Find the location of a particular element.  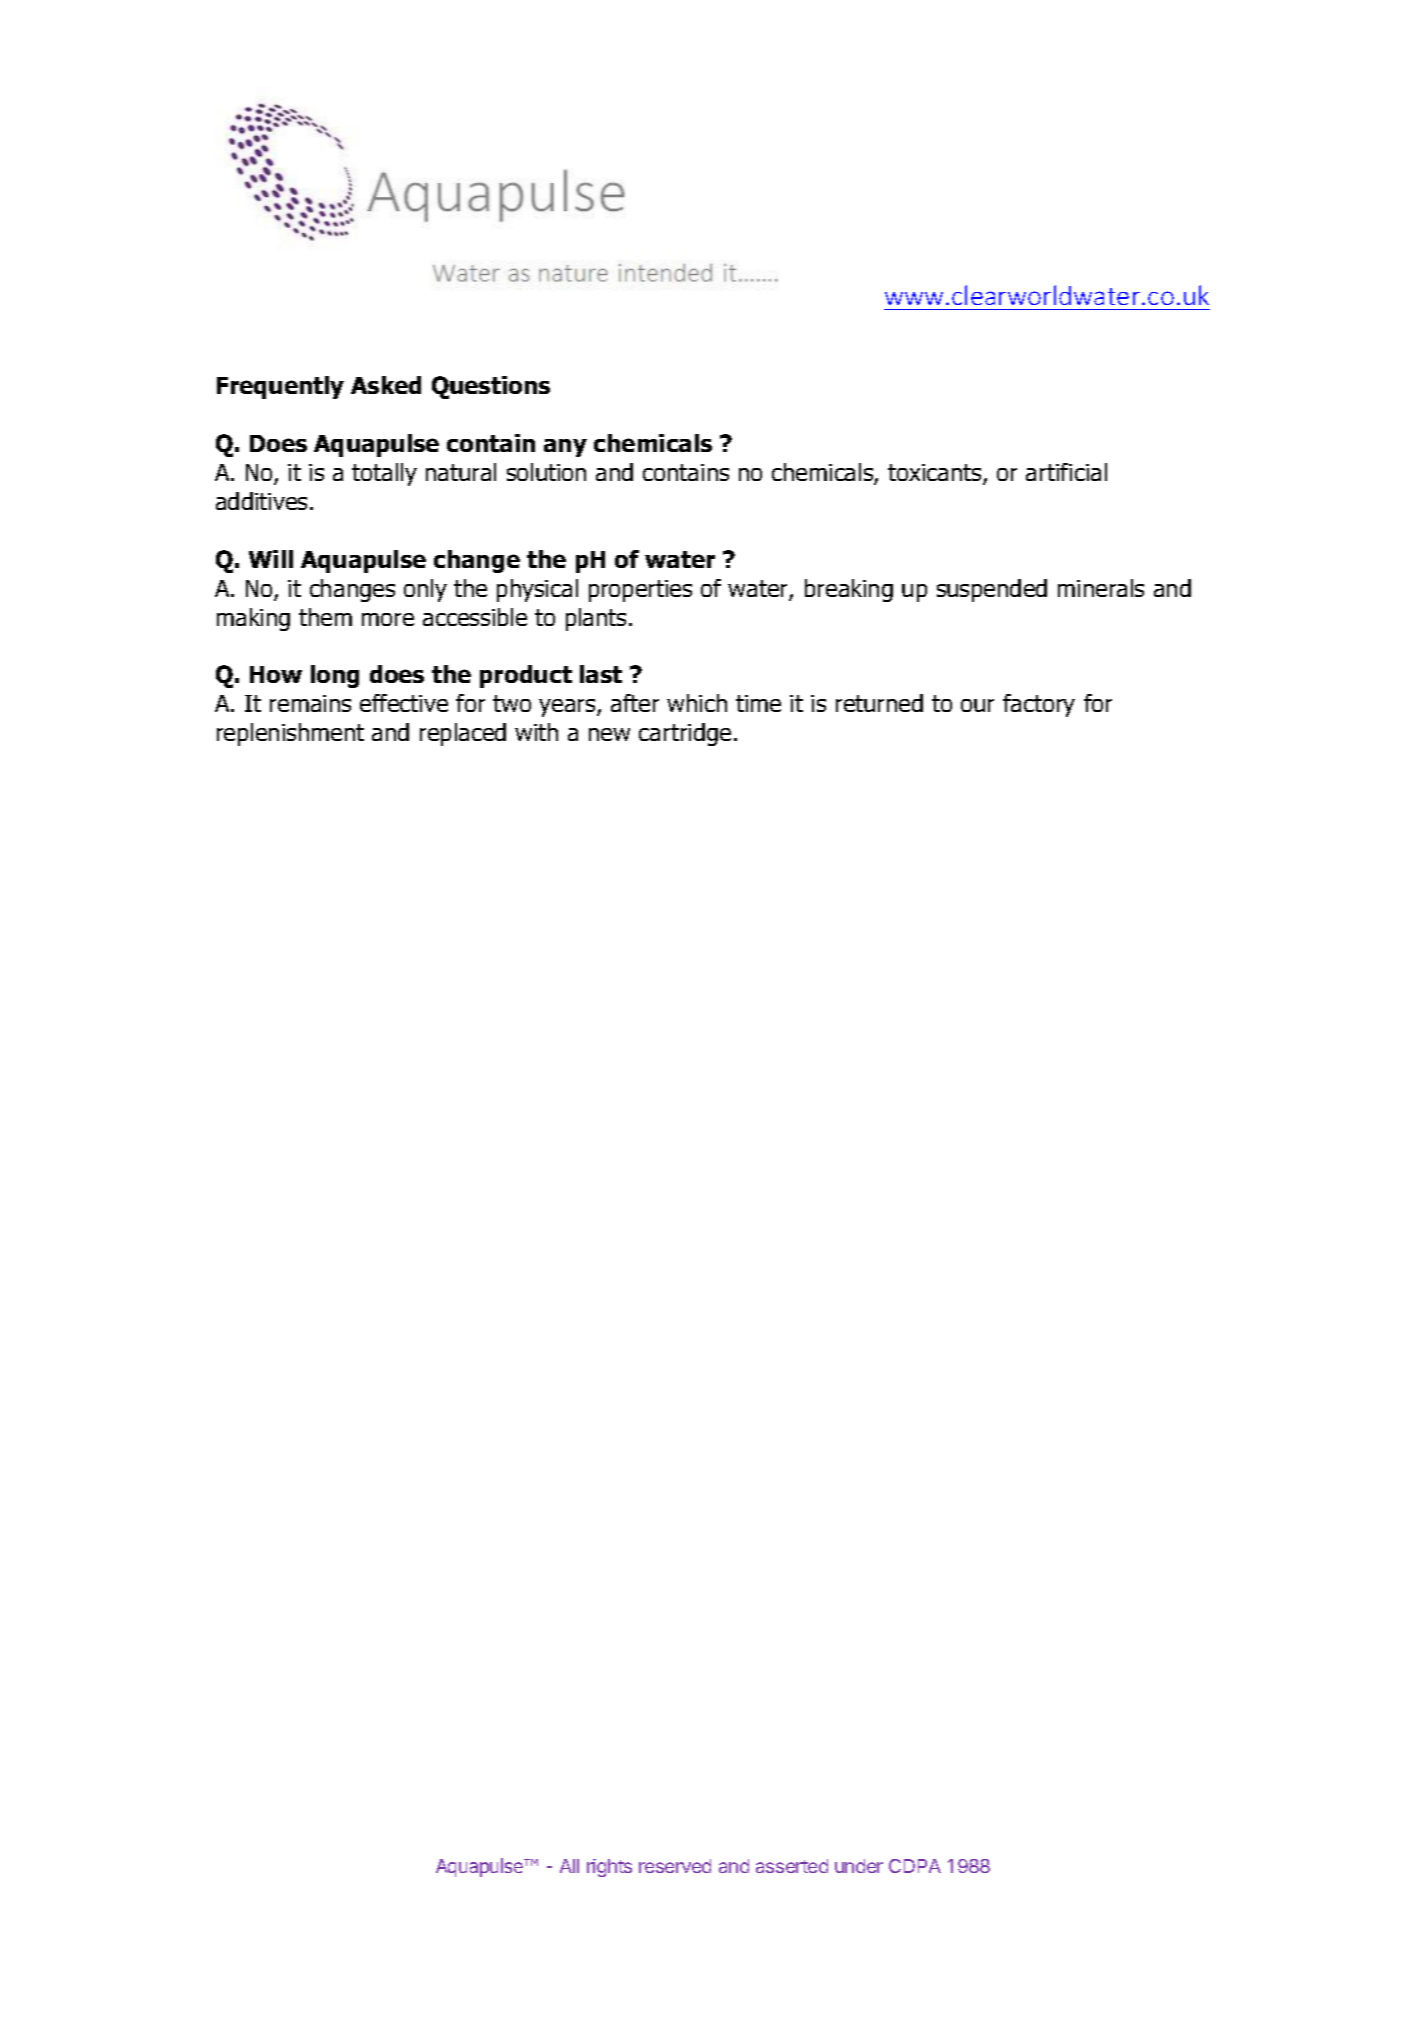

replenishment is located at coordinates (290, 734).
